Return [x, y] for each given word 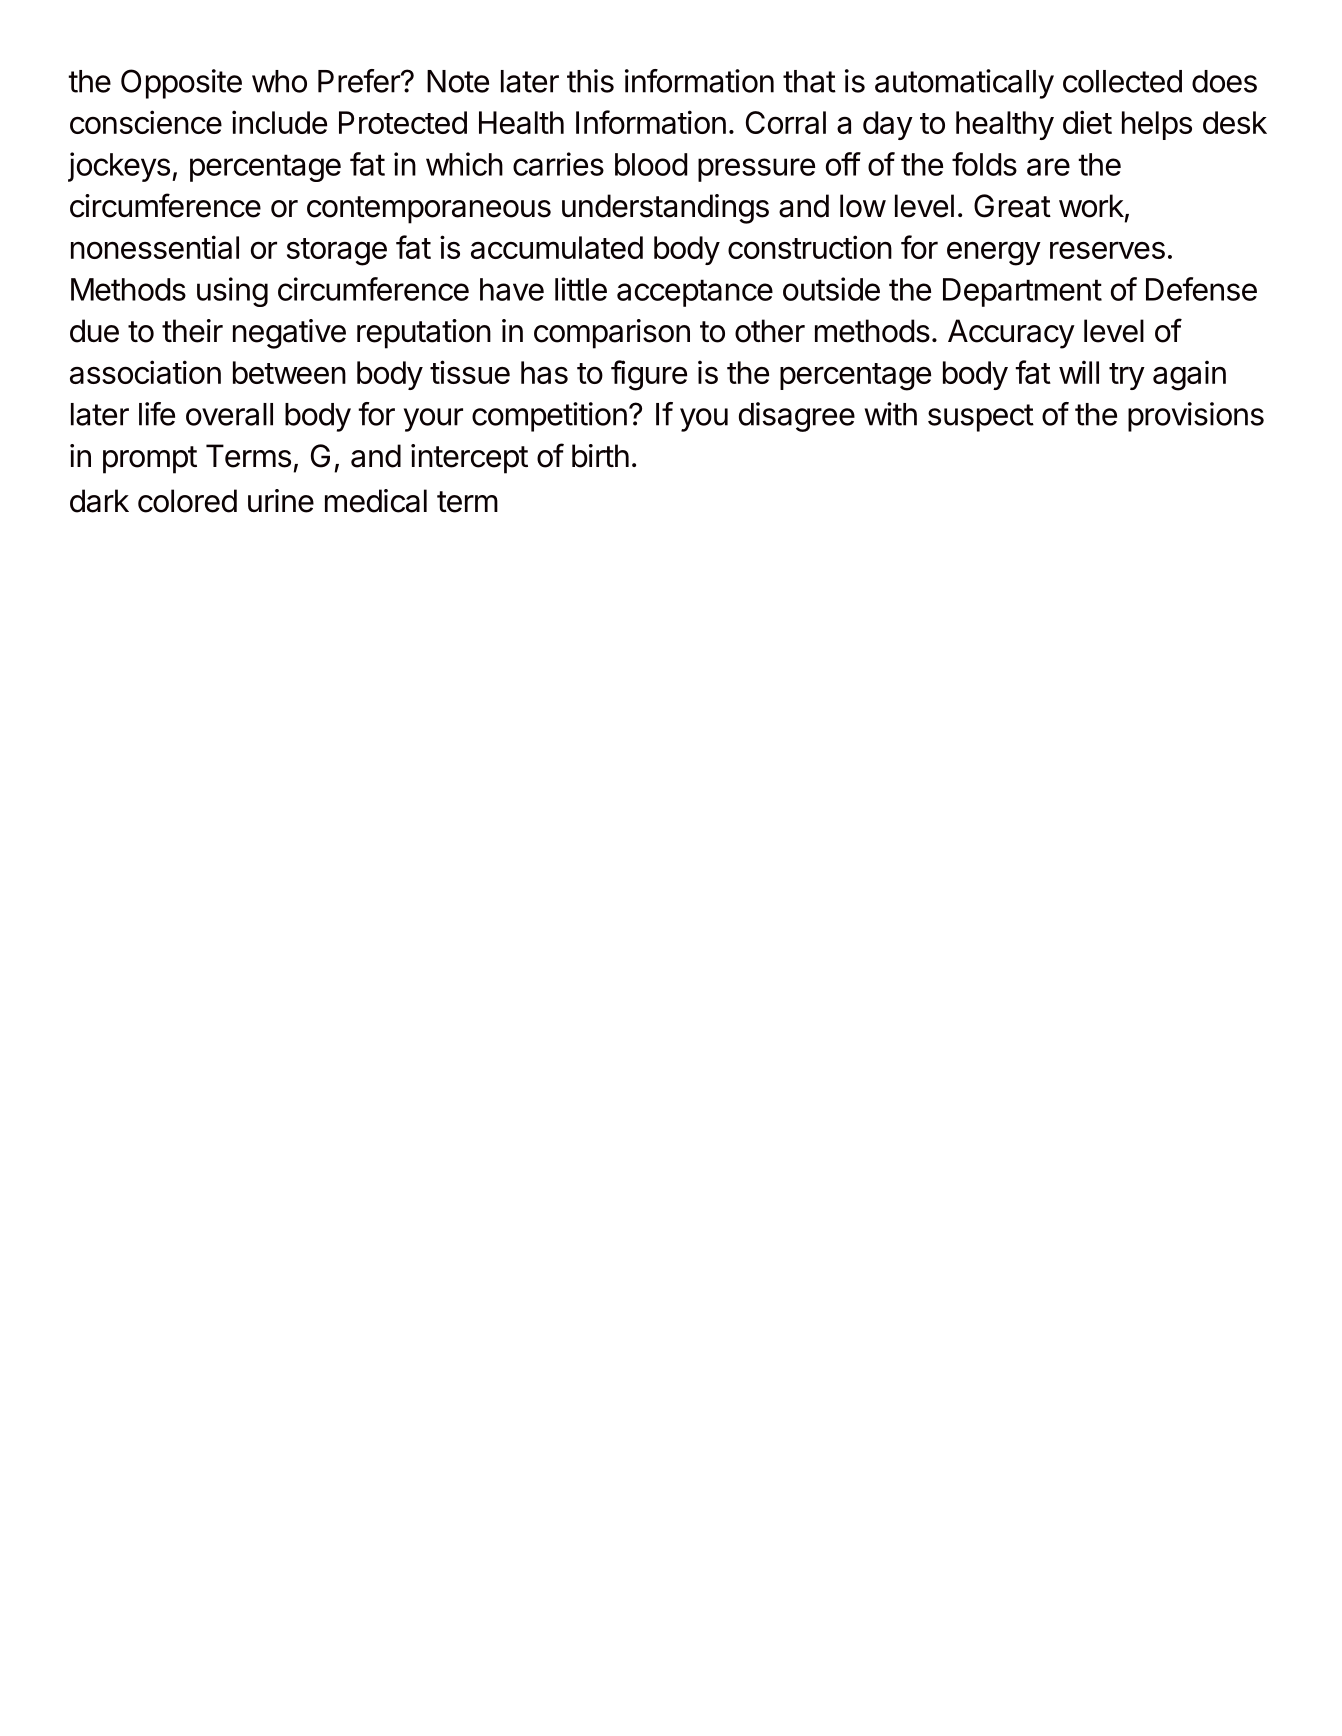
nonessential [155, 247]
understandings [665, 209]
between [289, 372]
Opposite [181, 84]
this [590, 81]
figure [649, 375]
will [1079, 372]
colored [187, 501]
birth [600, 456]
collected [1122, 81]
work [1091, 206]
